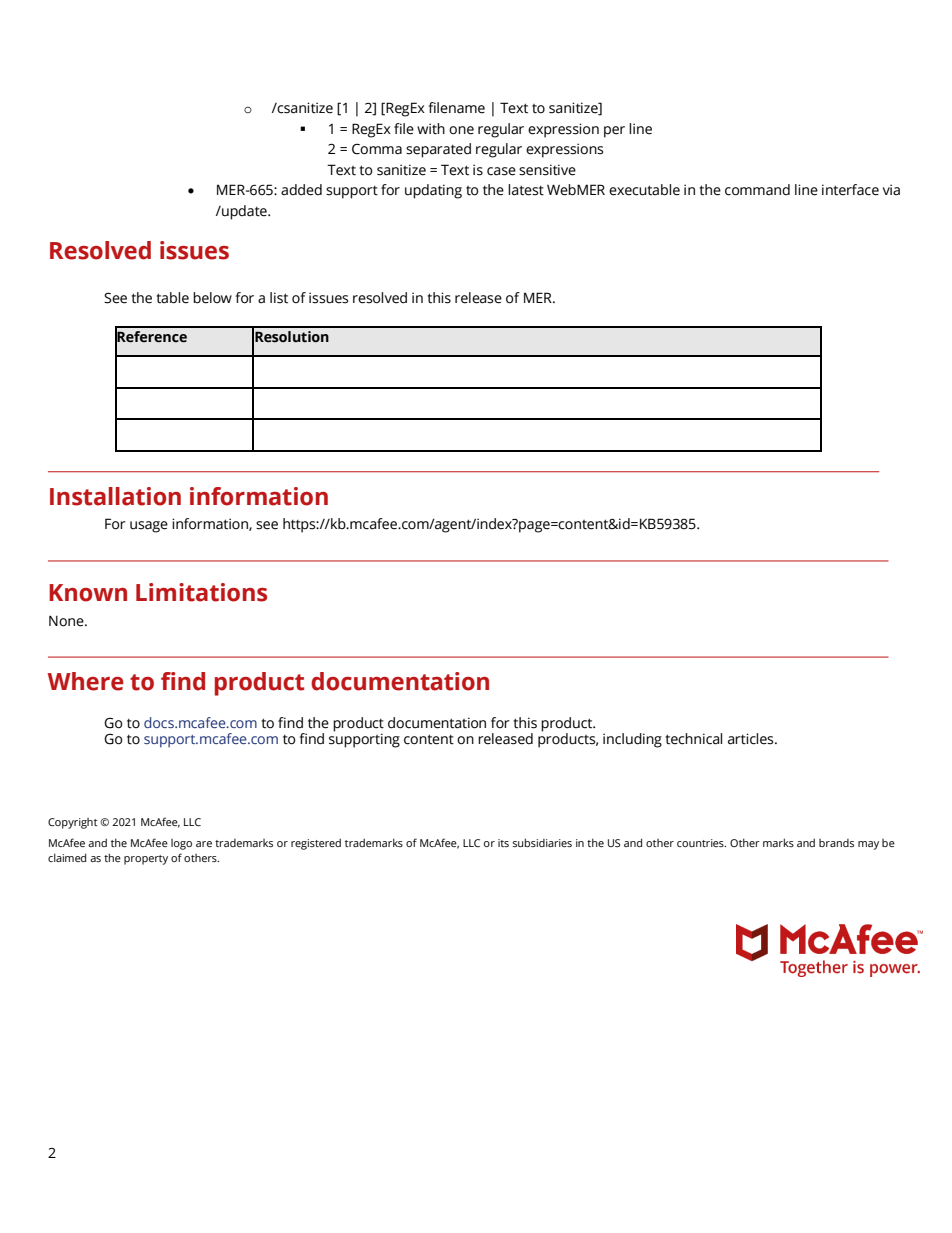 This screenshot has height=1233, width=952. Describe the element at coordinates (244, 212) in the screenshot. I see `update` at that location.
